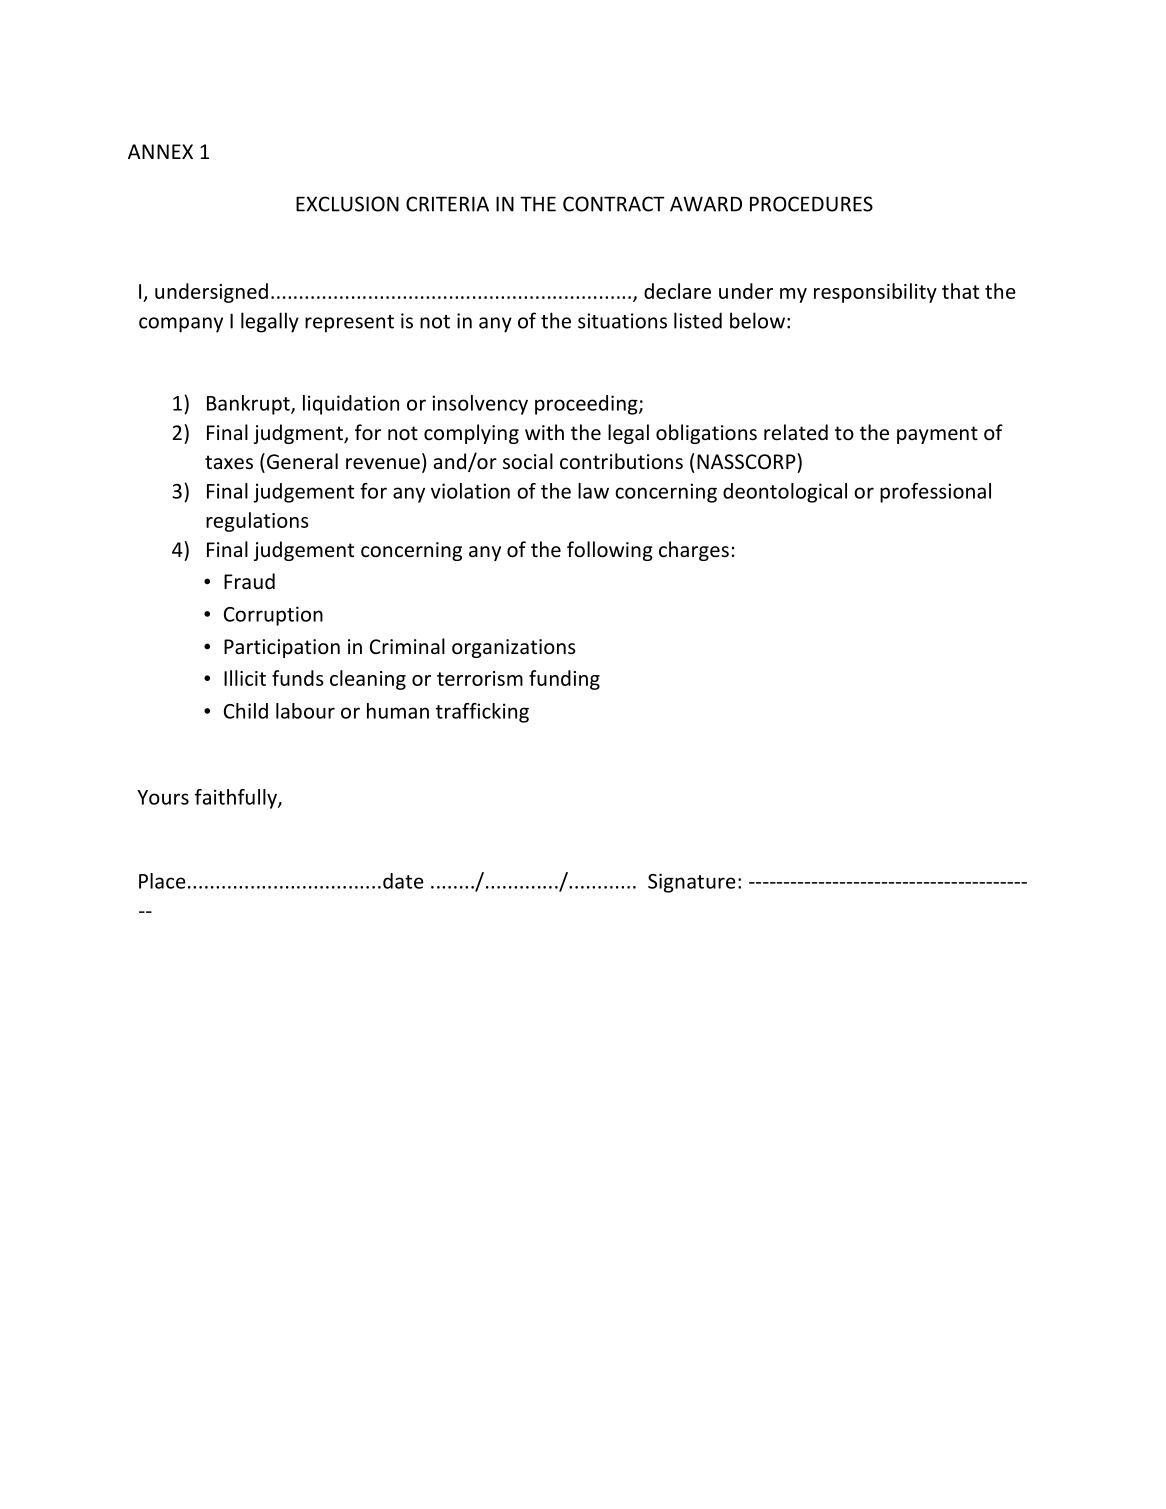  Describe the element at coordinates (544, 432) in the screenshot. I see `with` at that location.
